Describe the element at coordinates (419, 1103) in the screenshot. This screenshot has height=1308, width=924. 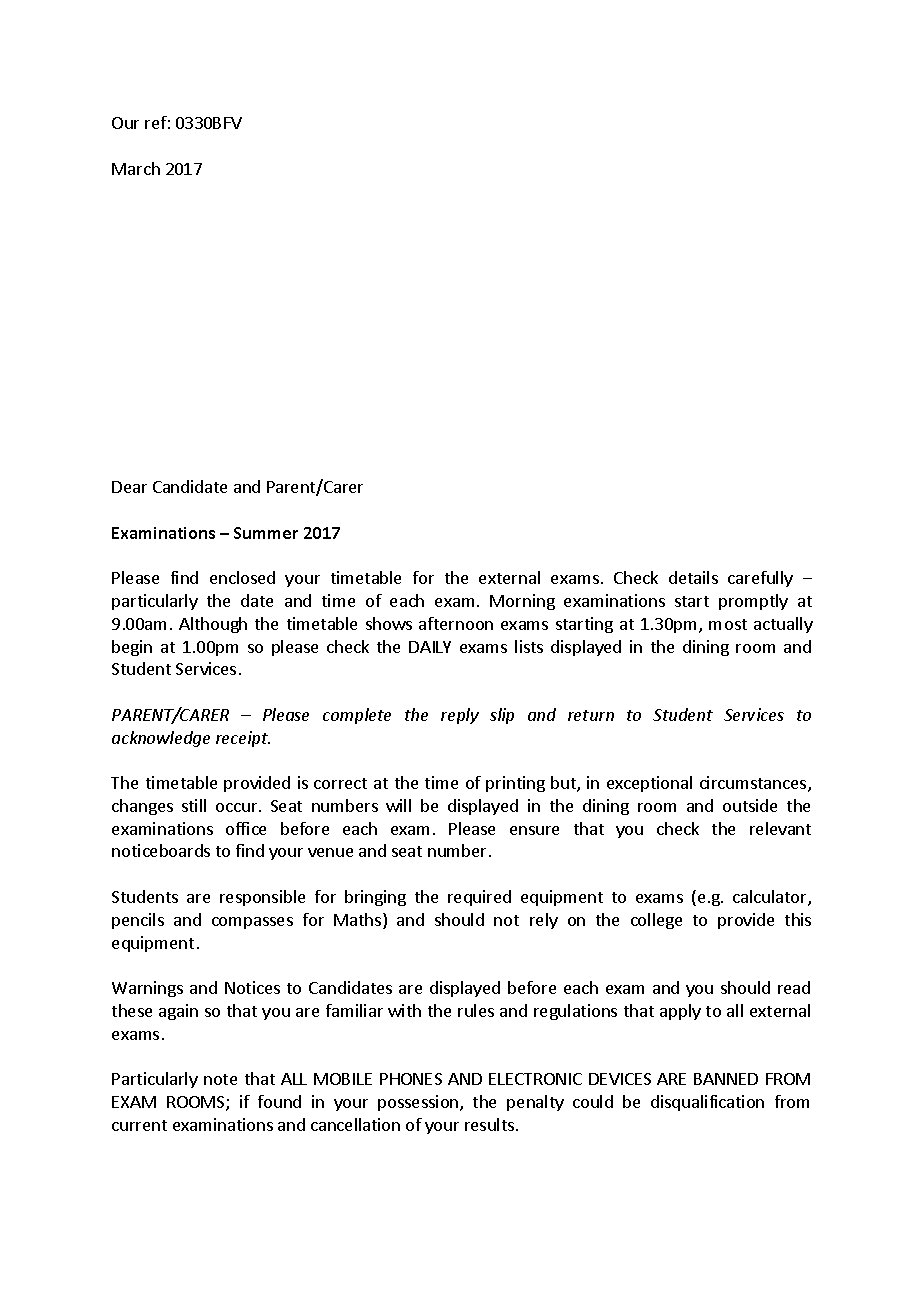
I see `possession` at that location.
